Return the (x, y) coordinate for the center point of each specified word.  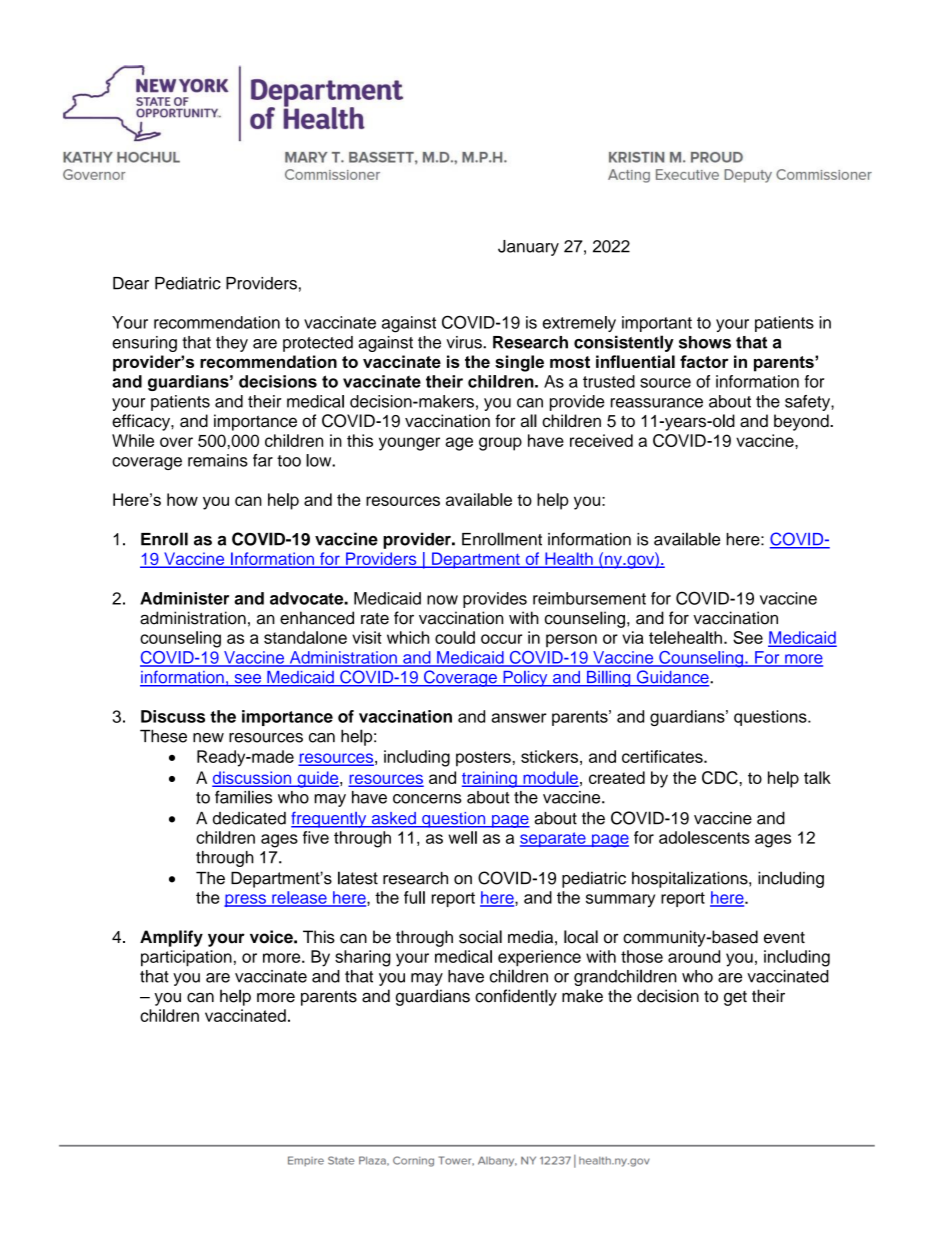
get (735, 998)
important (657, 324)
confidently (516, 997)
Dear (131, 283)
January (528, 248)
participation (186, 958)
